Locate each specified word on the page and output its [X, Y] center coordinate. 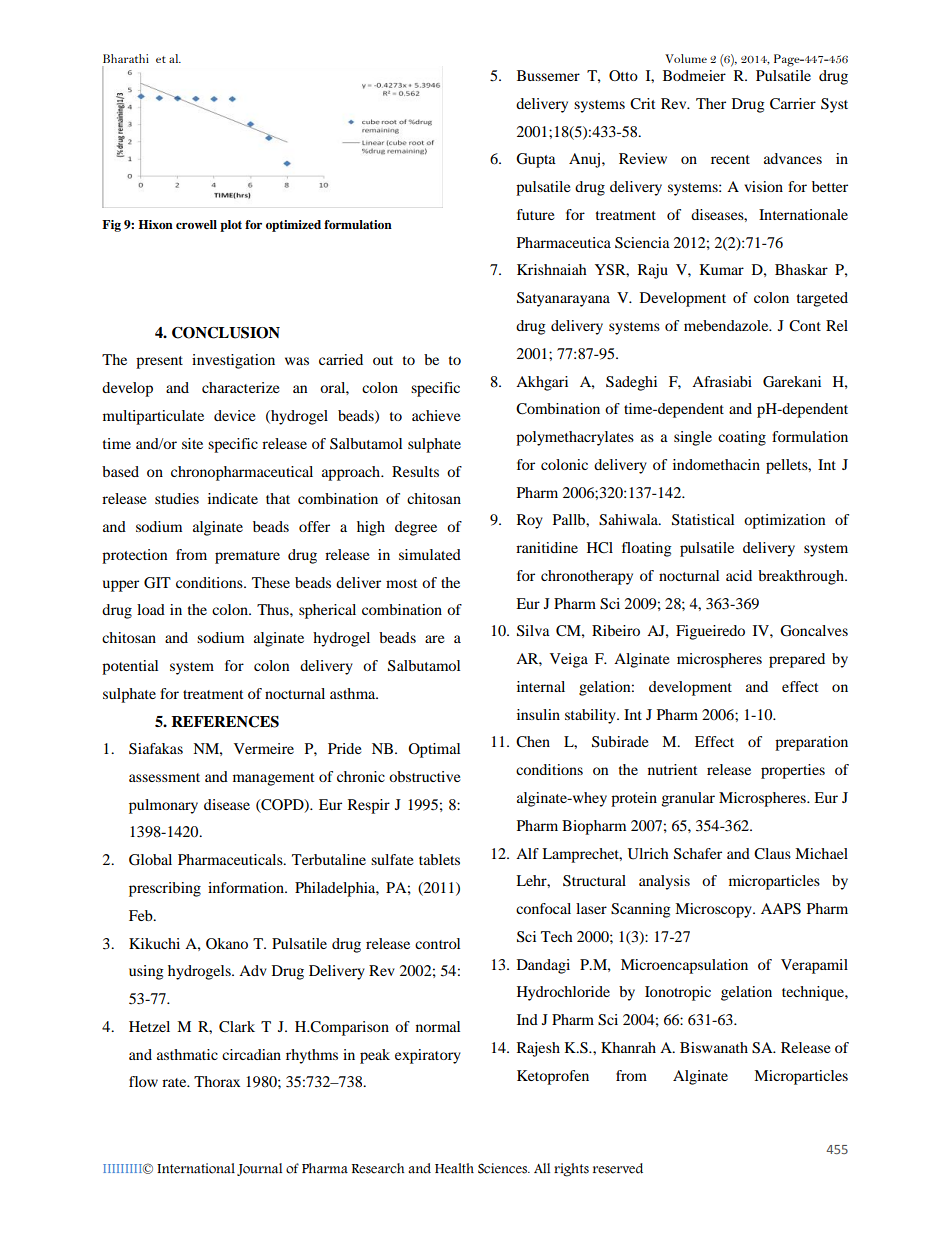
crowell [196, 224]
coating [742, 438]
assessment [164, 777]
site [192, 443]
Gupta [536, 160]
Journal [259, 1169]
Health [454, 1168]
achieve [436, 415]
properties [793, 771]
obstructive [424, 776]
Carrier [793, 104]
